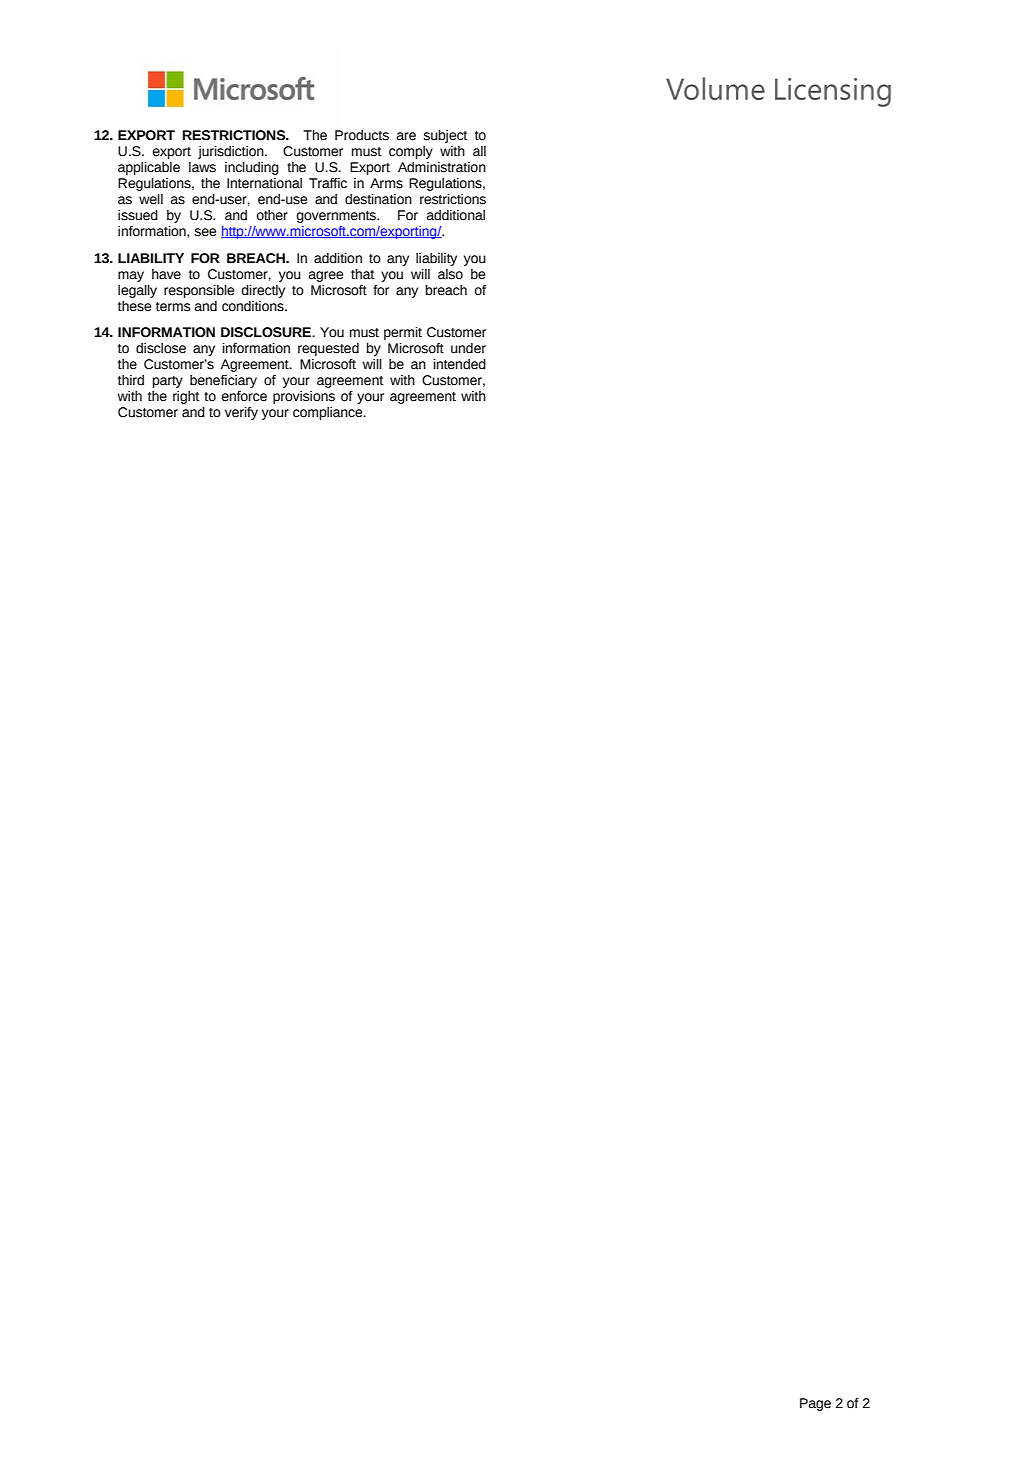 This screenshot has height=1465, width=1036. I want to click on Page, so click(815, 1404).
